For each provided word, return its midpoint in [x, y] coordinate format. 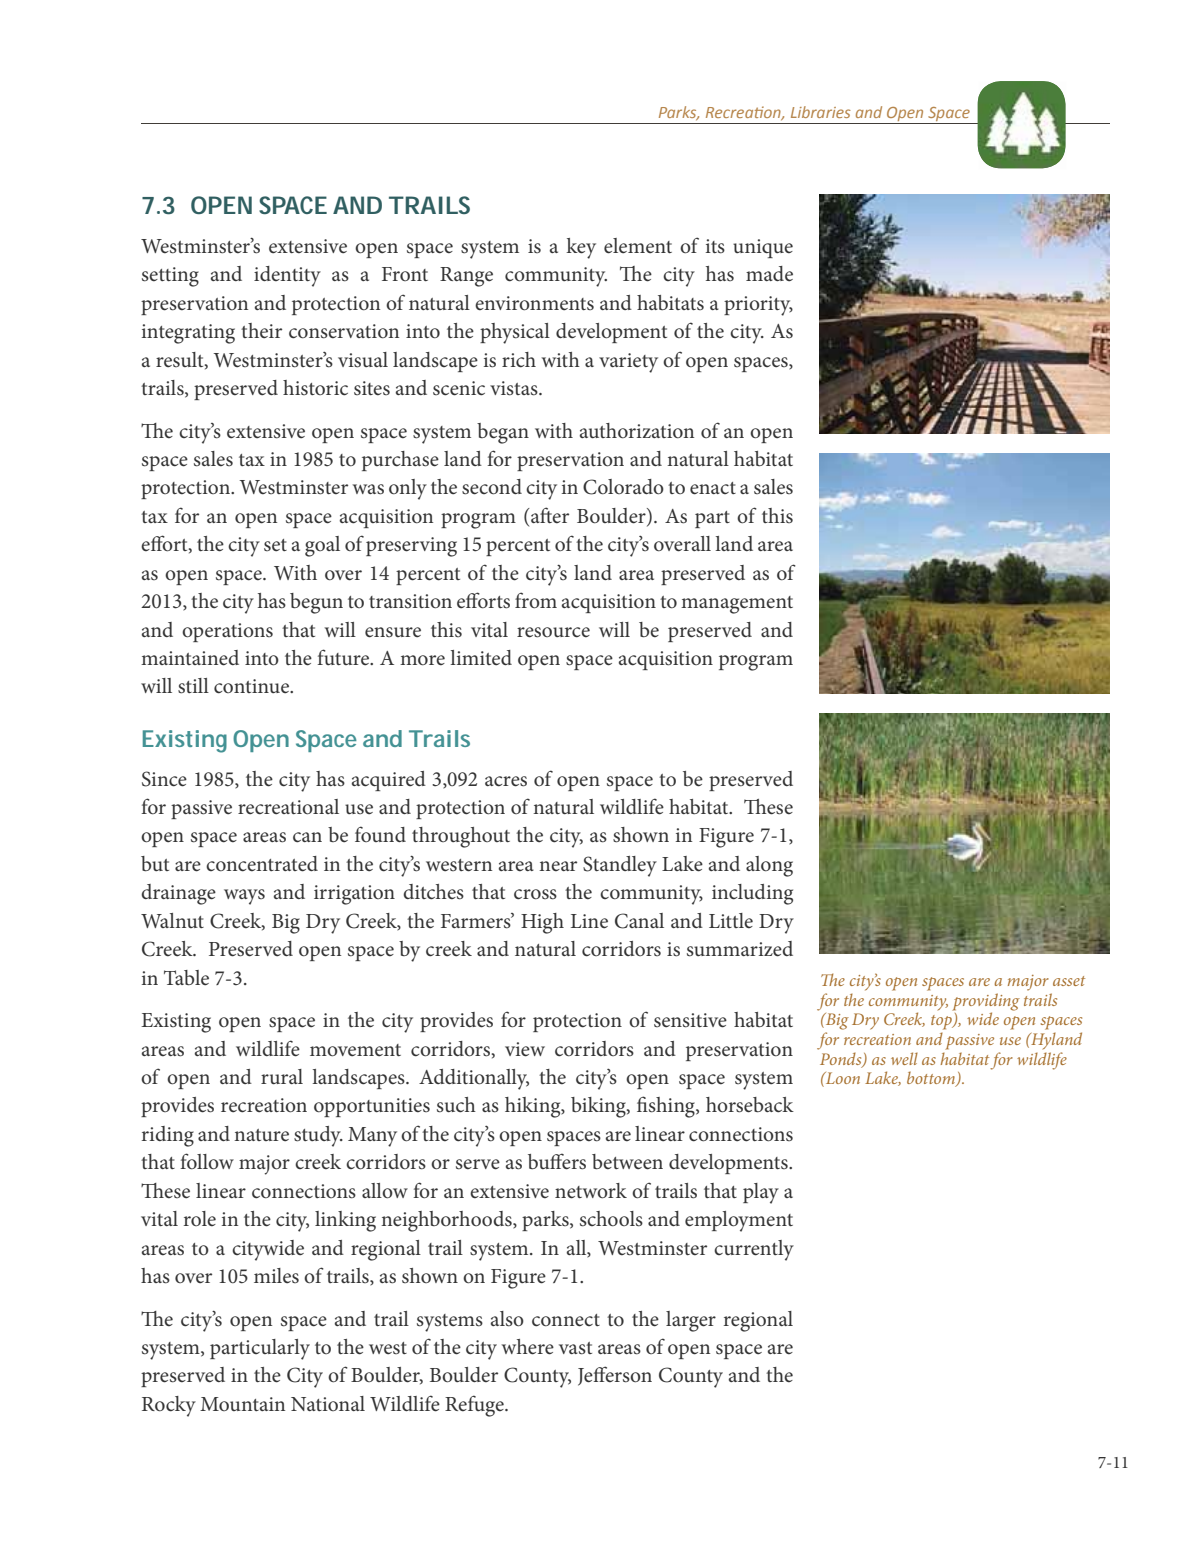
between [627, 1162]
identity [287, 276]
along [769, 866]
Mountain [242, 1404]
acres [506, 781]
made [769, 274]
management [737, 605]
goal [322, 546]
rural [282, 1076]
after [549, 515]
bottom [932, 1079]
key [581, 248]
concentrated [262, 864]
